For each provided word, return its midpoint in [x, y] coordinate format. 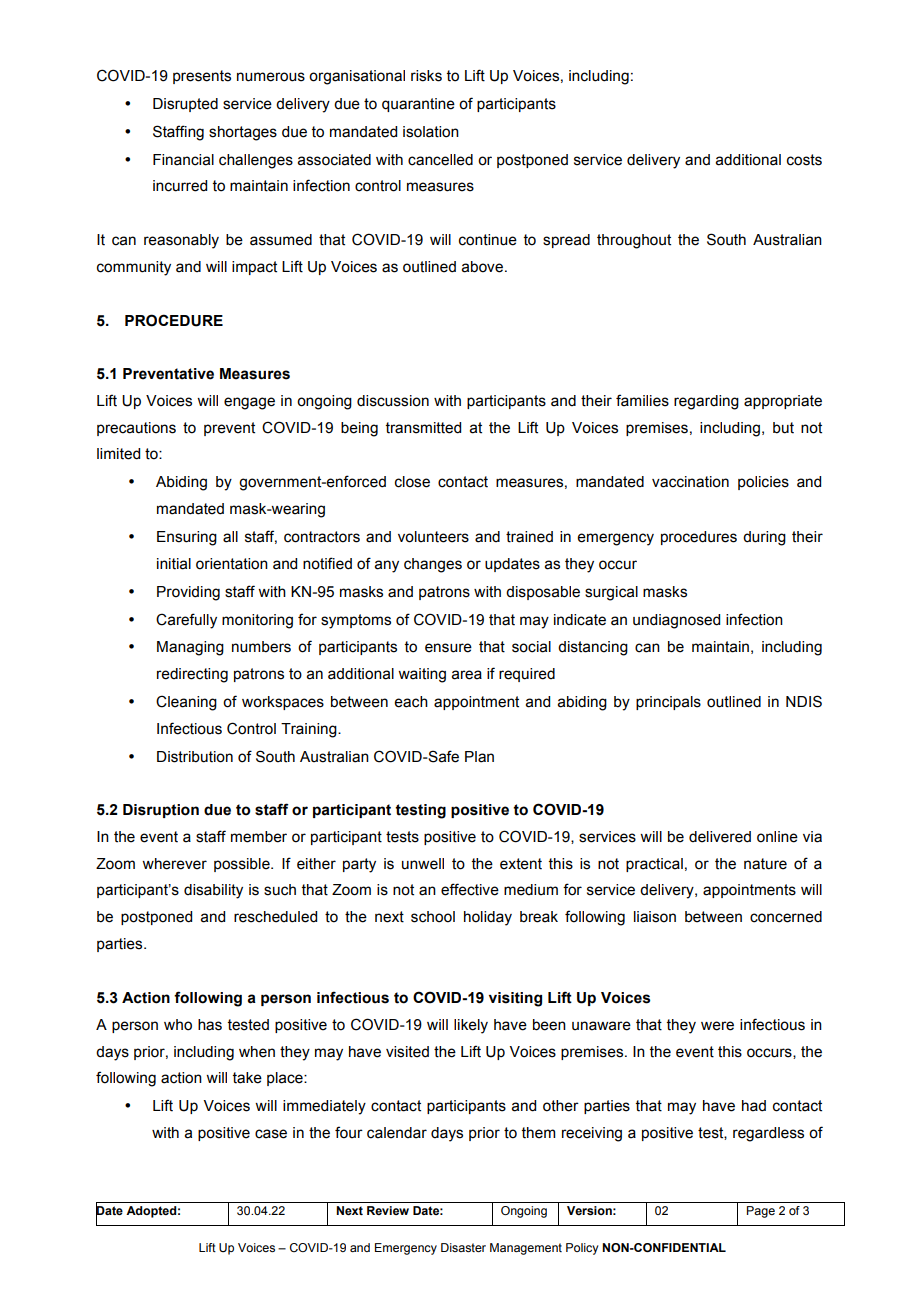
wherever [174, 864]
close [412, 482]
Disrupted [185, 105]
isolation [431, 132]
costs [804, 160]
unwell [423, 864]
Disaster [463, 1247]
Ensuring [187, 538]
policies [763, 483]
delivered [720, 837]
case [271, 1134]
